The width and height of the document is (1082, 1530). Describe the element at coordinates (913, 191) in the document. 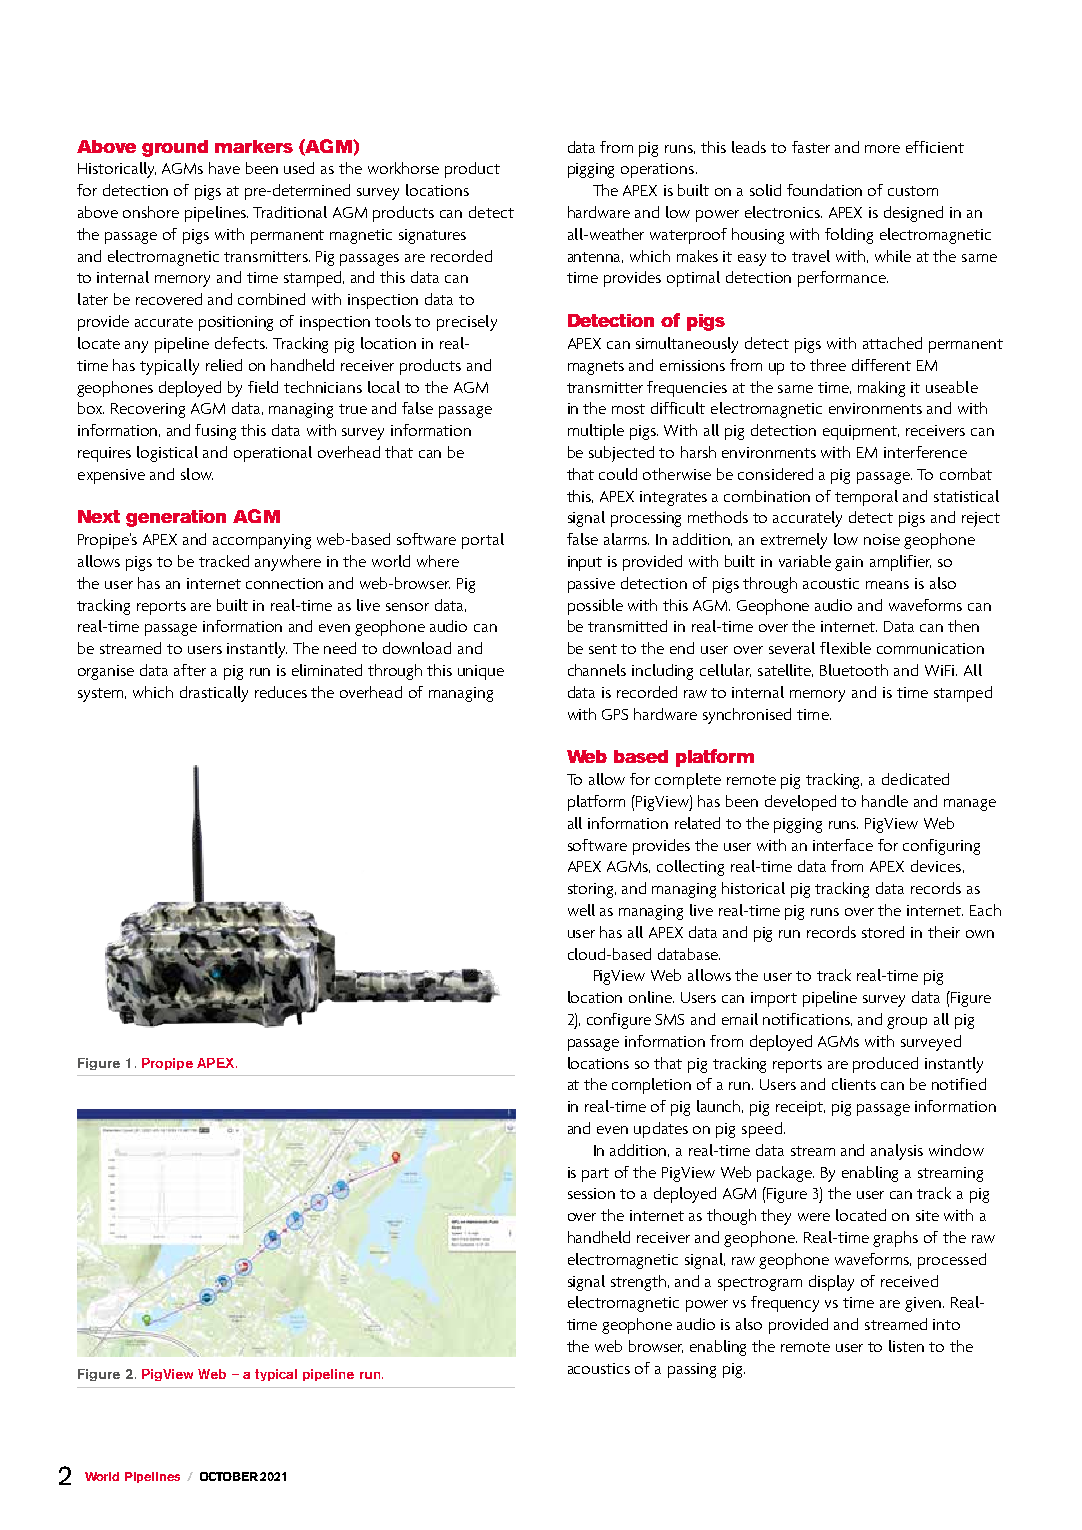

I see `custom` at that location.
